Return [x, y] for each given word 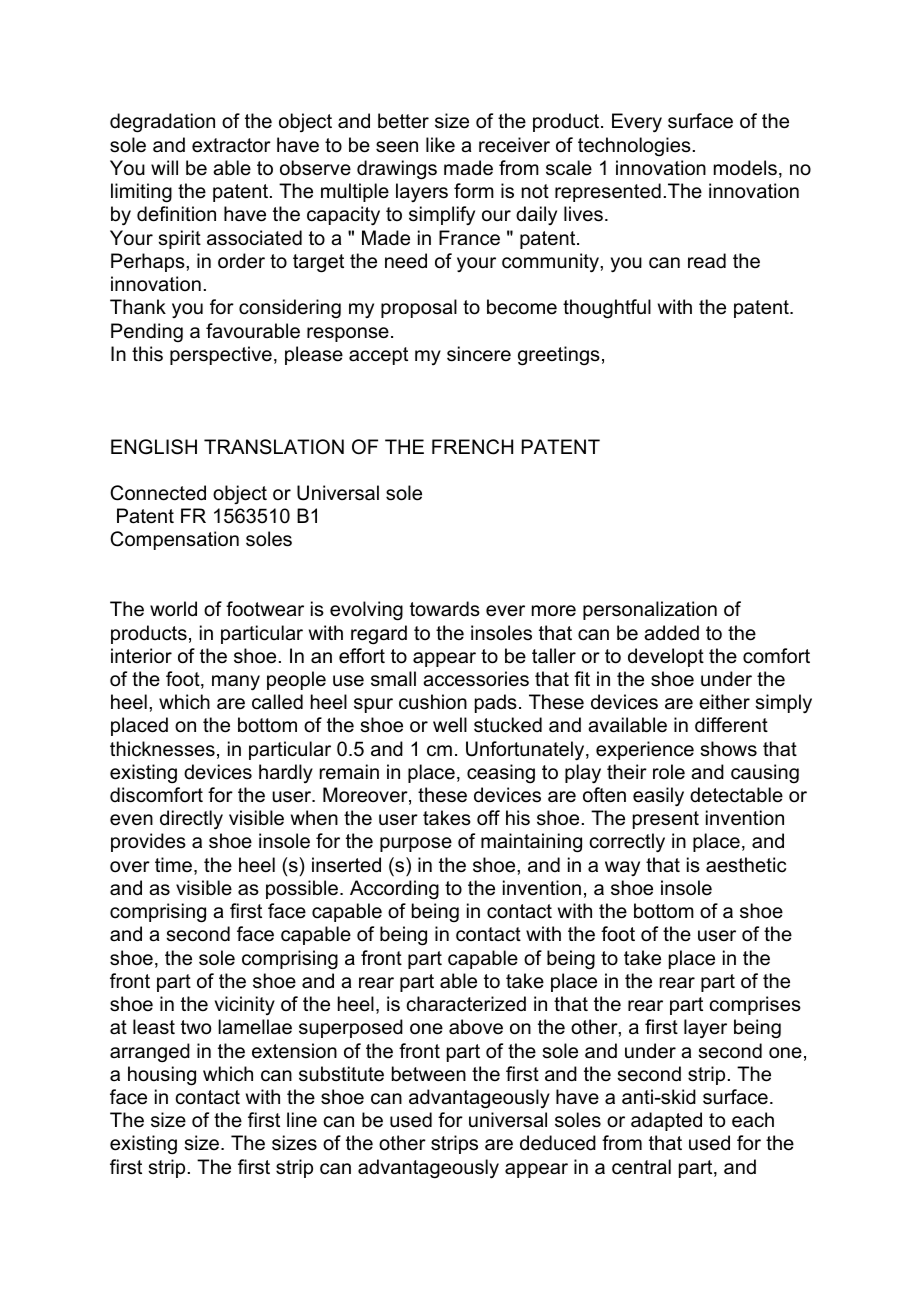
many [236, 683]
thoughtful [607, 309]
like [440, 145]
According [394, 890]
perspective [221, 355]
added [671, 633]
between [429, 1074]
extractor [231, 145]
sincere [479, 354]
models [745, 168]
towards [445, 609]
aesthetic [746, 865]
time [175, 866]
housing [162, 1076]
